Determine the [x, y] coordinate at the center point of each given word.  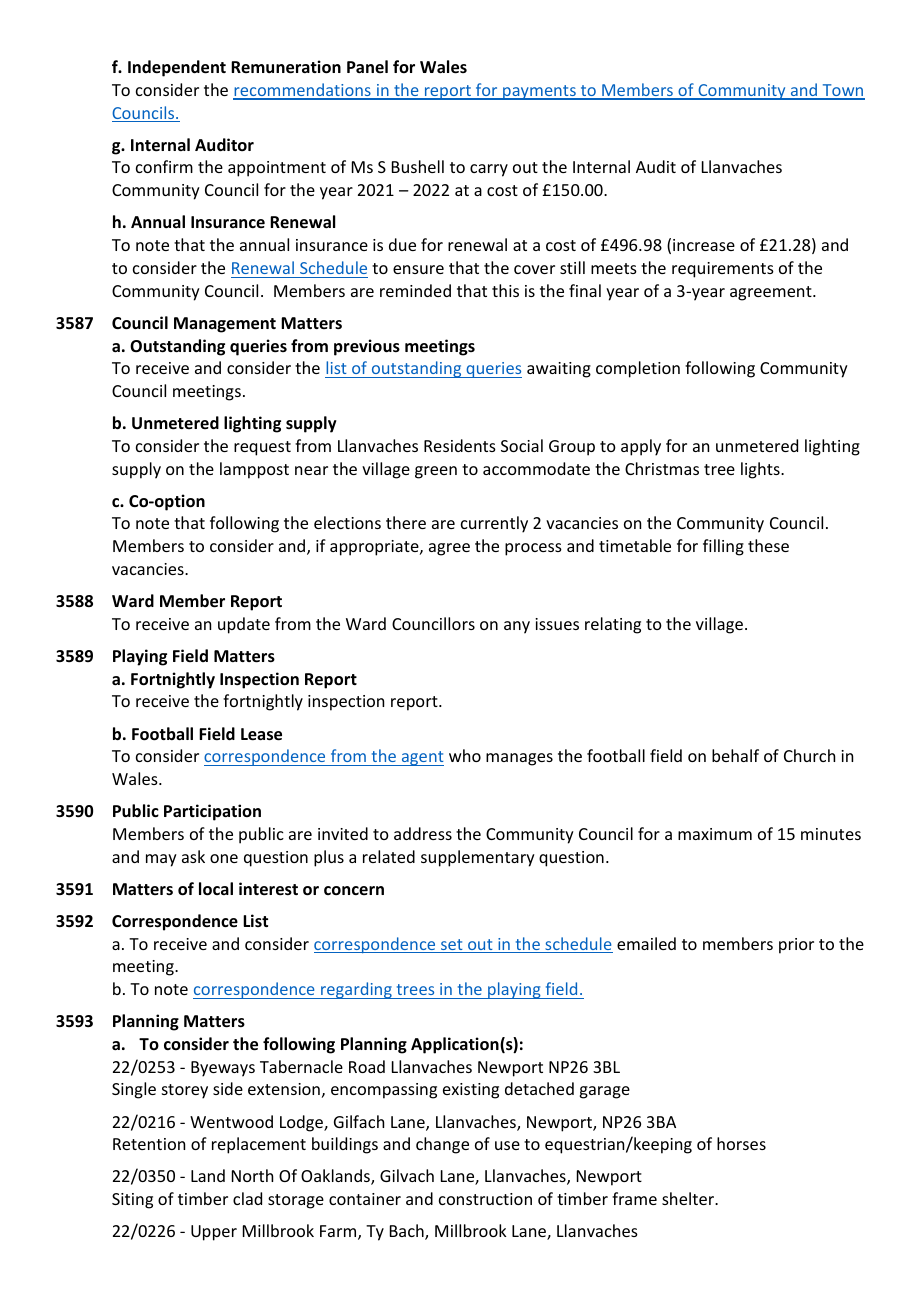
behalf [735, 755]
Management [225, 325]
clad [247, 1198]
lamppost [254, 470]
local [216, 889]
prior [796, 946]
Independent [177, 68]
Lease [261, 734]
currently [494, 524]
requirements [723, 270]
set [452, 946]
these [768, 545]
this [505, 290]
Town [842, 91]
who [465, 755]
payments [539, 92]
